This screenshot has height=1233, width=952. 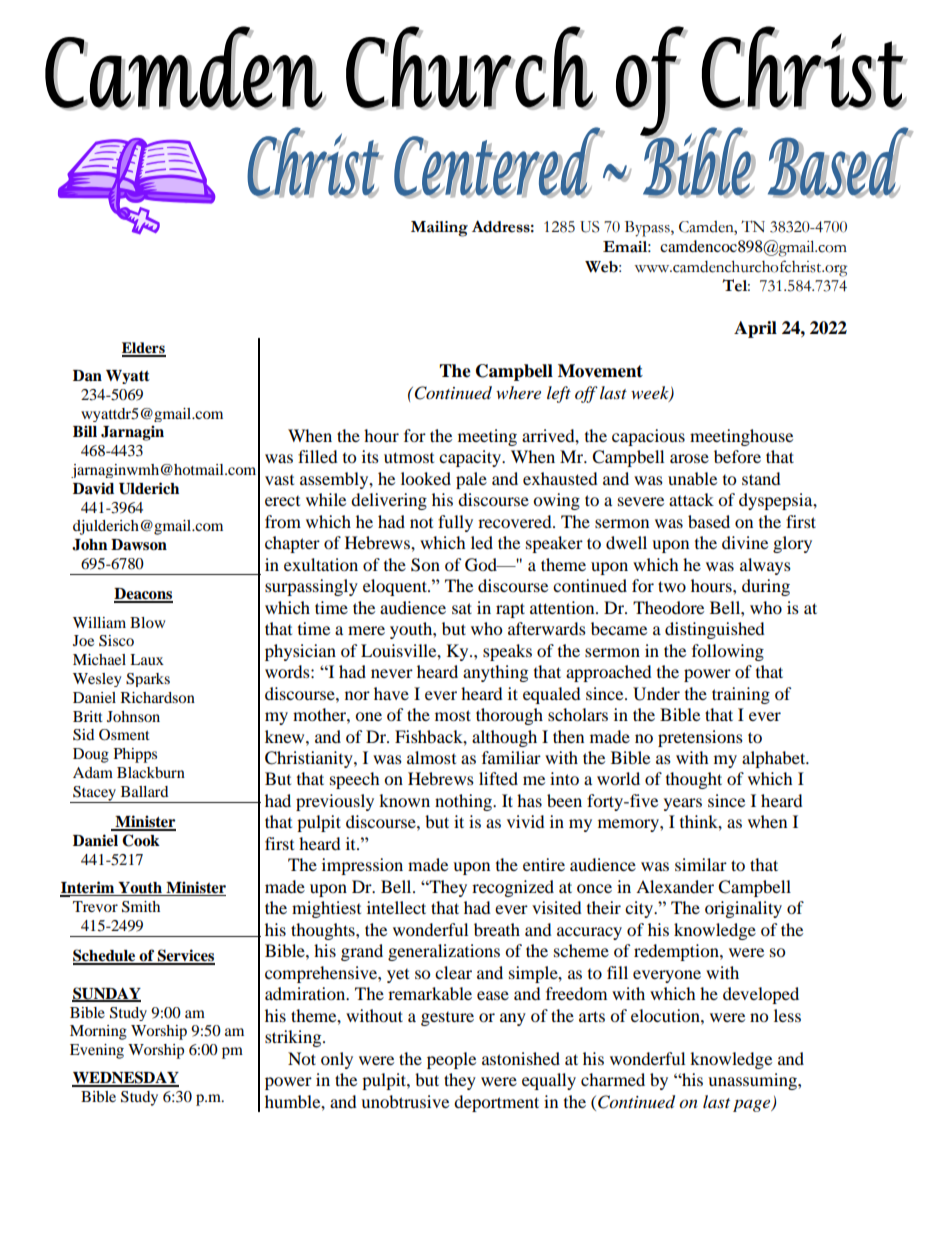 What do you see at coordinates (741, 695) in the screenshot?
I see `training` at bounding box center [741, 695].
